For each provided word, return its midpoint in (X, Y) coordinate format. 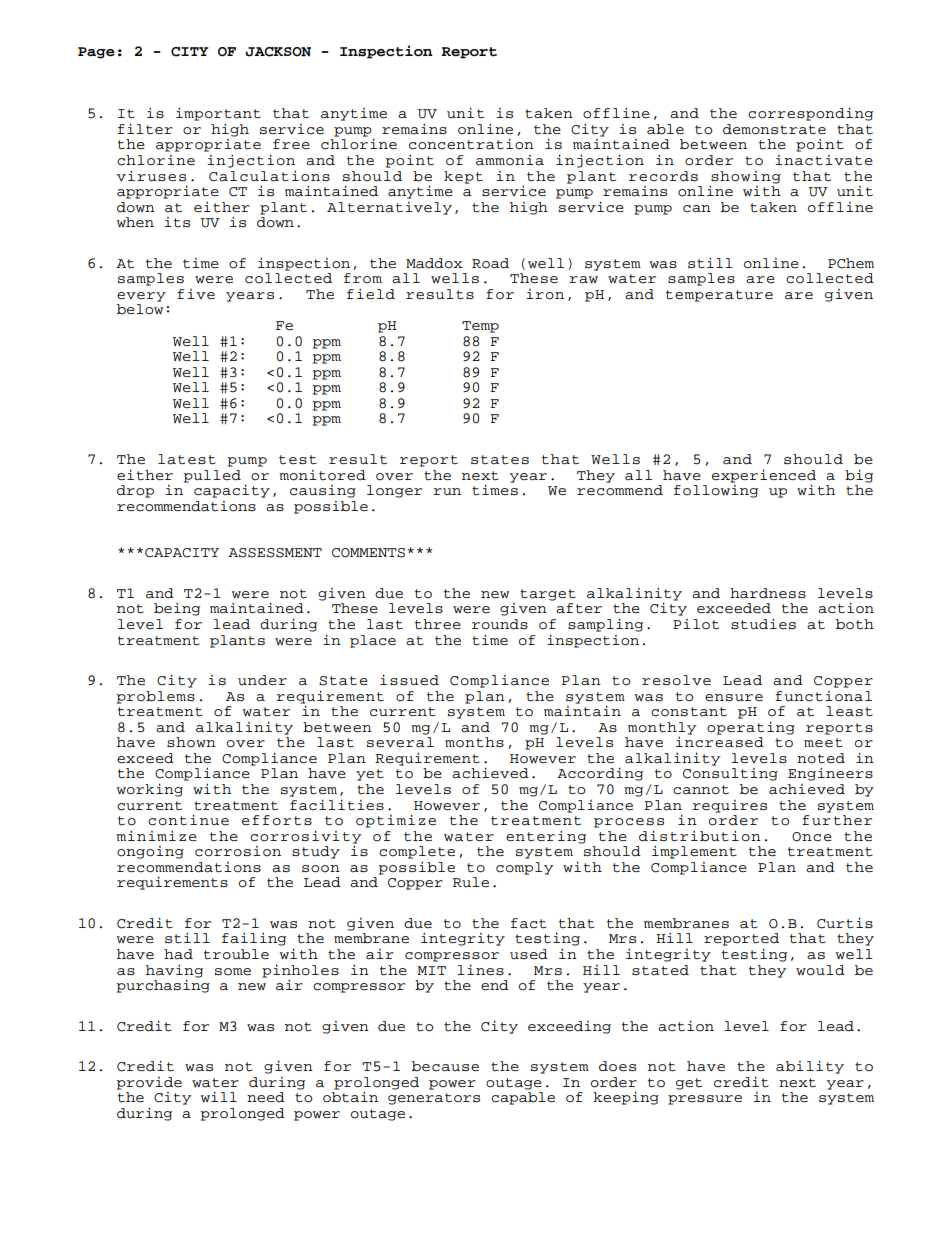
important (218, 114)
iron (545, 294)
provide (149, 1083)
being (177, 609)
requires (729, 806)
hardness (768, 593)
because (445, 1066)
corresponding (810, 114)
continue (188, 820)
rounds (500, 624)
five (196, 294)
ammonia (510, 160)
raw (583, 280)
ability (810, 1067)
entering (546, 837)
